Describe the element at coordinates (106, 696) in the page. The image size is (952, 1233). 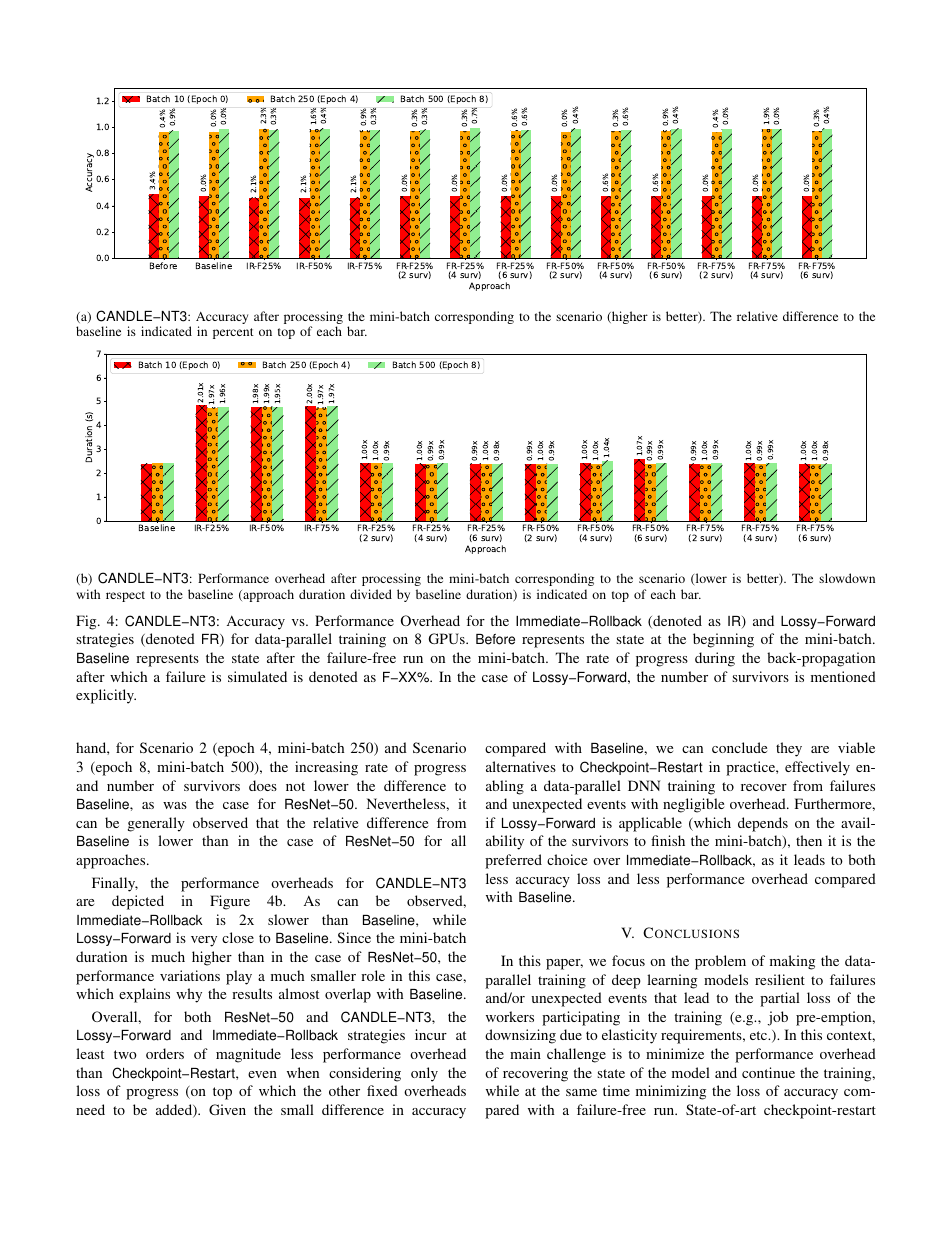
I see `explicitly` at that location.
